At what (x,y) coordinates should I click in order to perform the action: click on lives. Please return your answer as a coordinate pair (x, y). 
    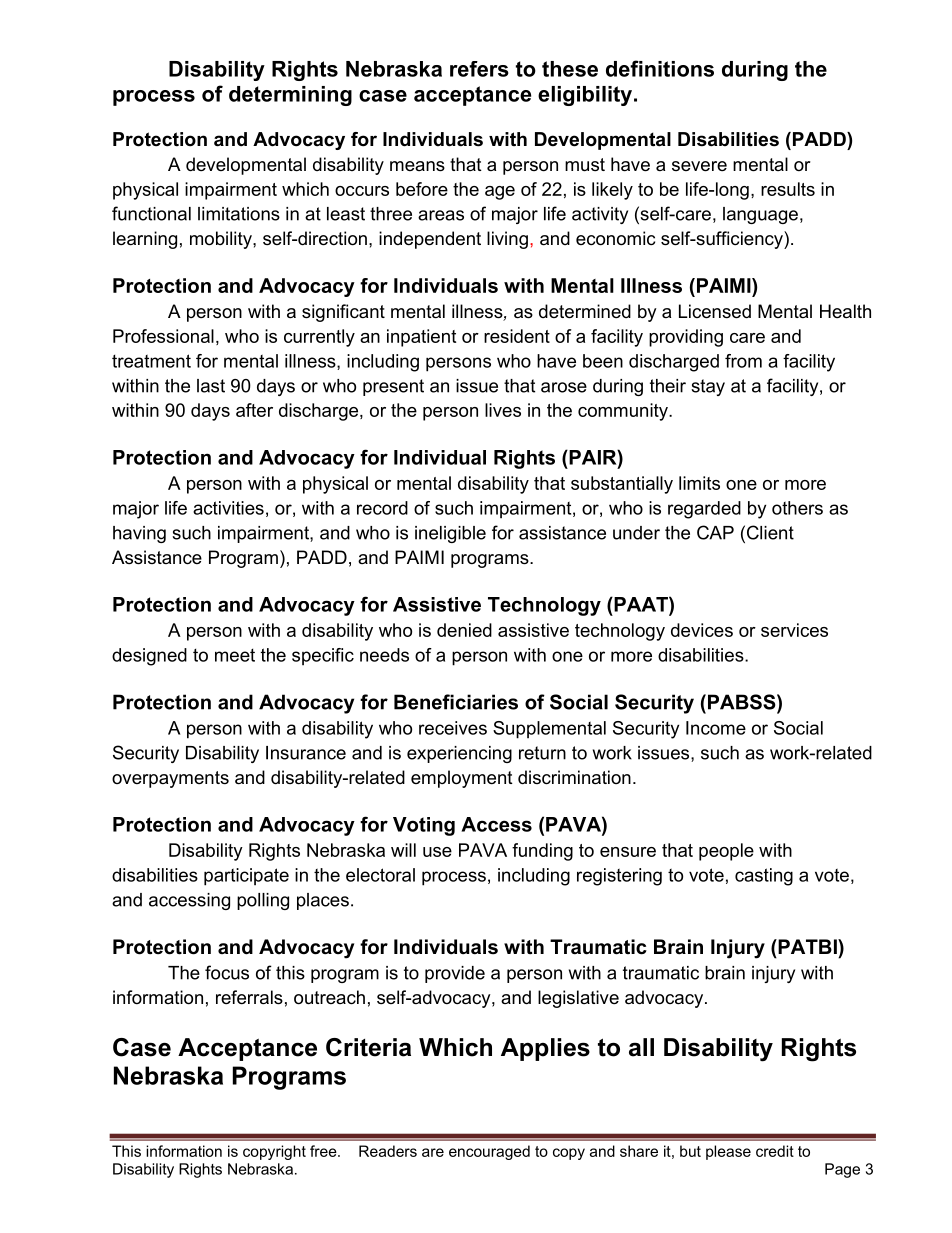
    Looking at the image, I should click on (503, 410).
